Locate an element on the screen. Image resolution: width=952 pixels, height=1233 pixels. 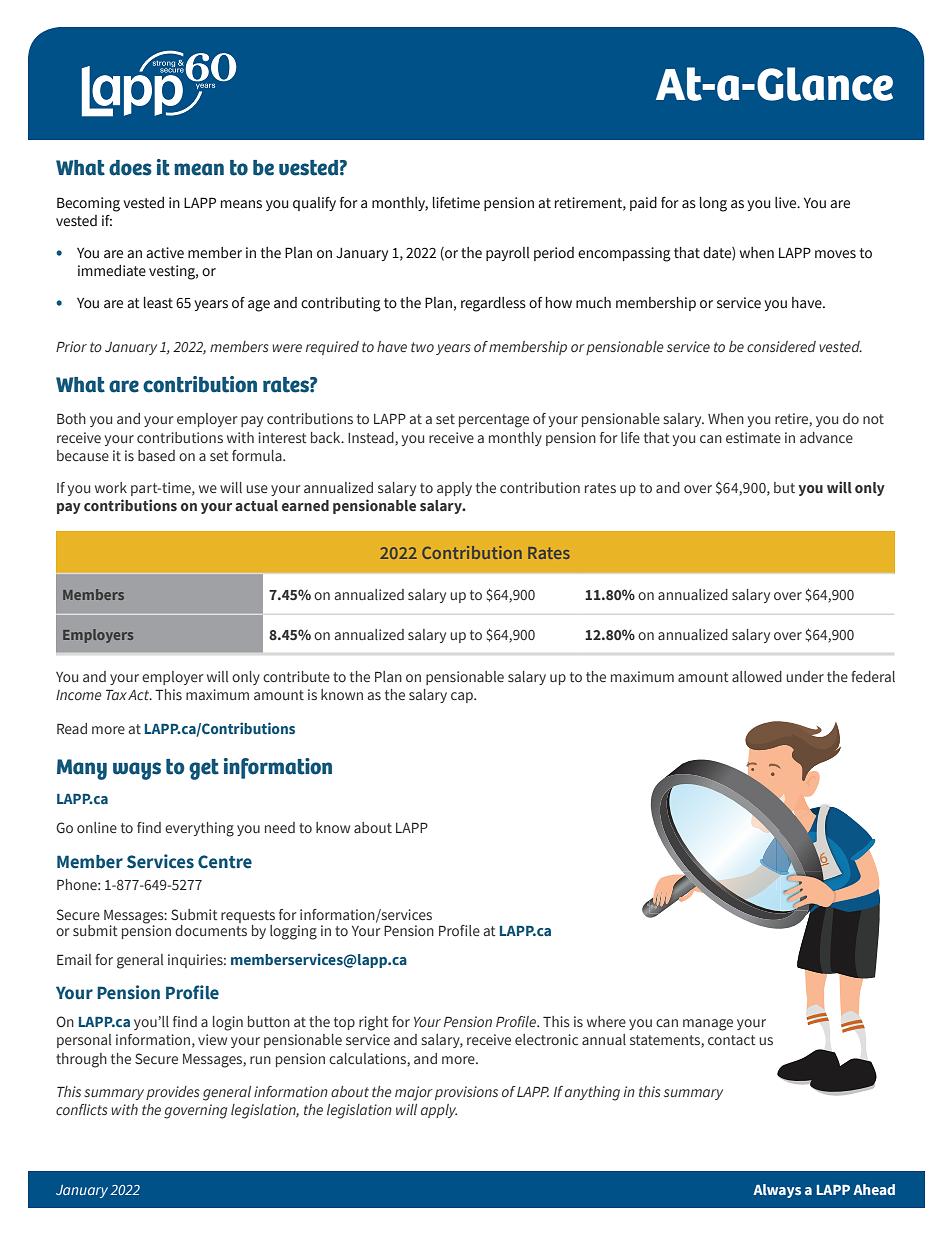
documents is located at coordinates (211, 929).
